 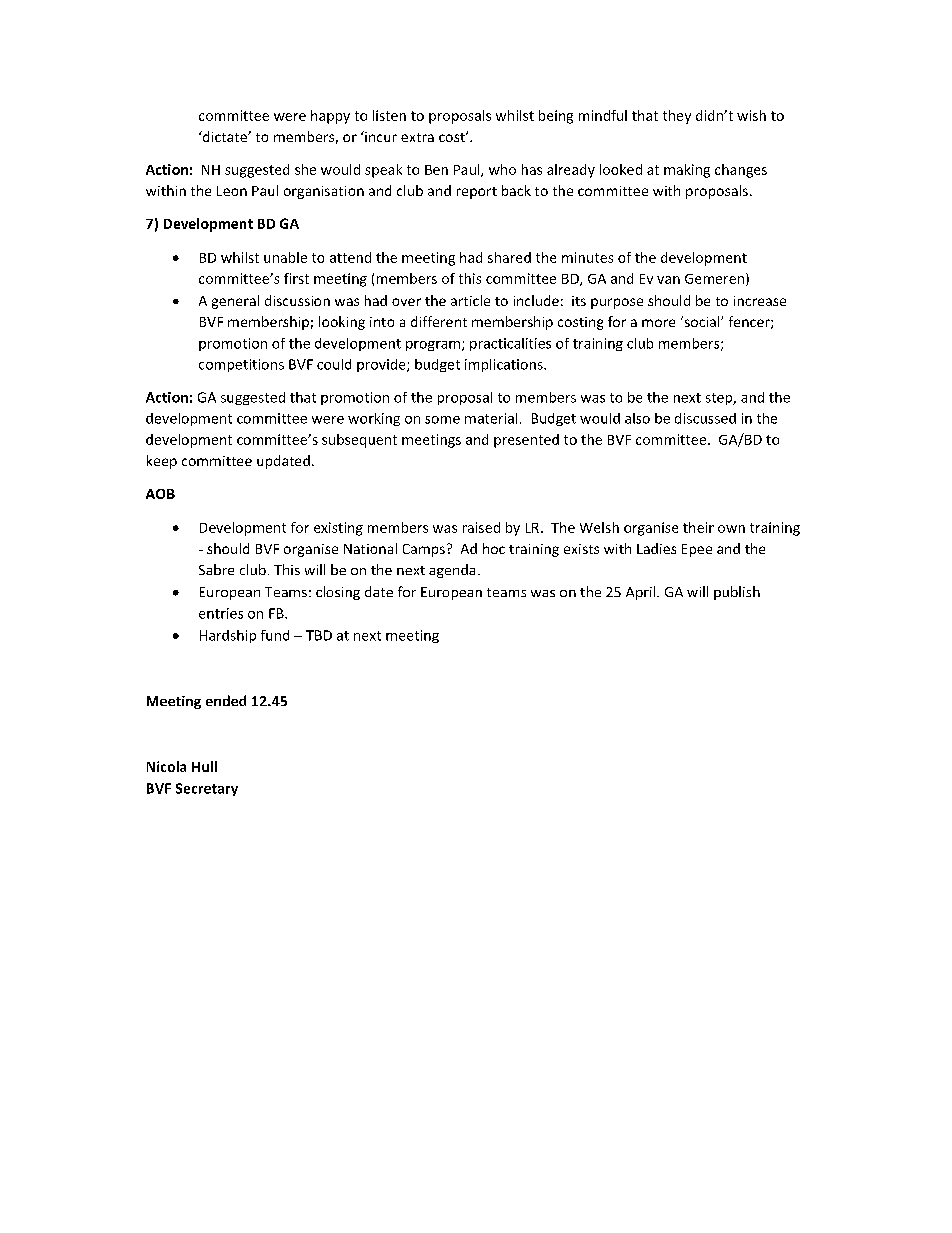 I want to click on they, so click(x=677, y=117).
